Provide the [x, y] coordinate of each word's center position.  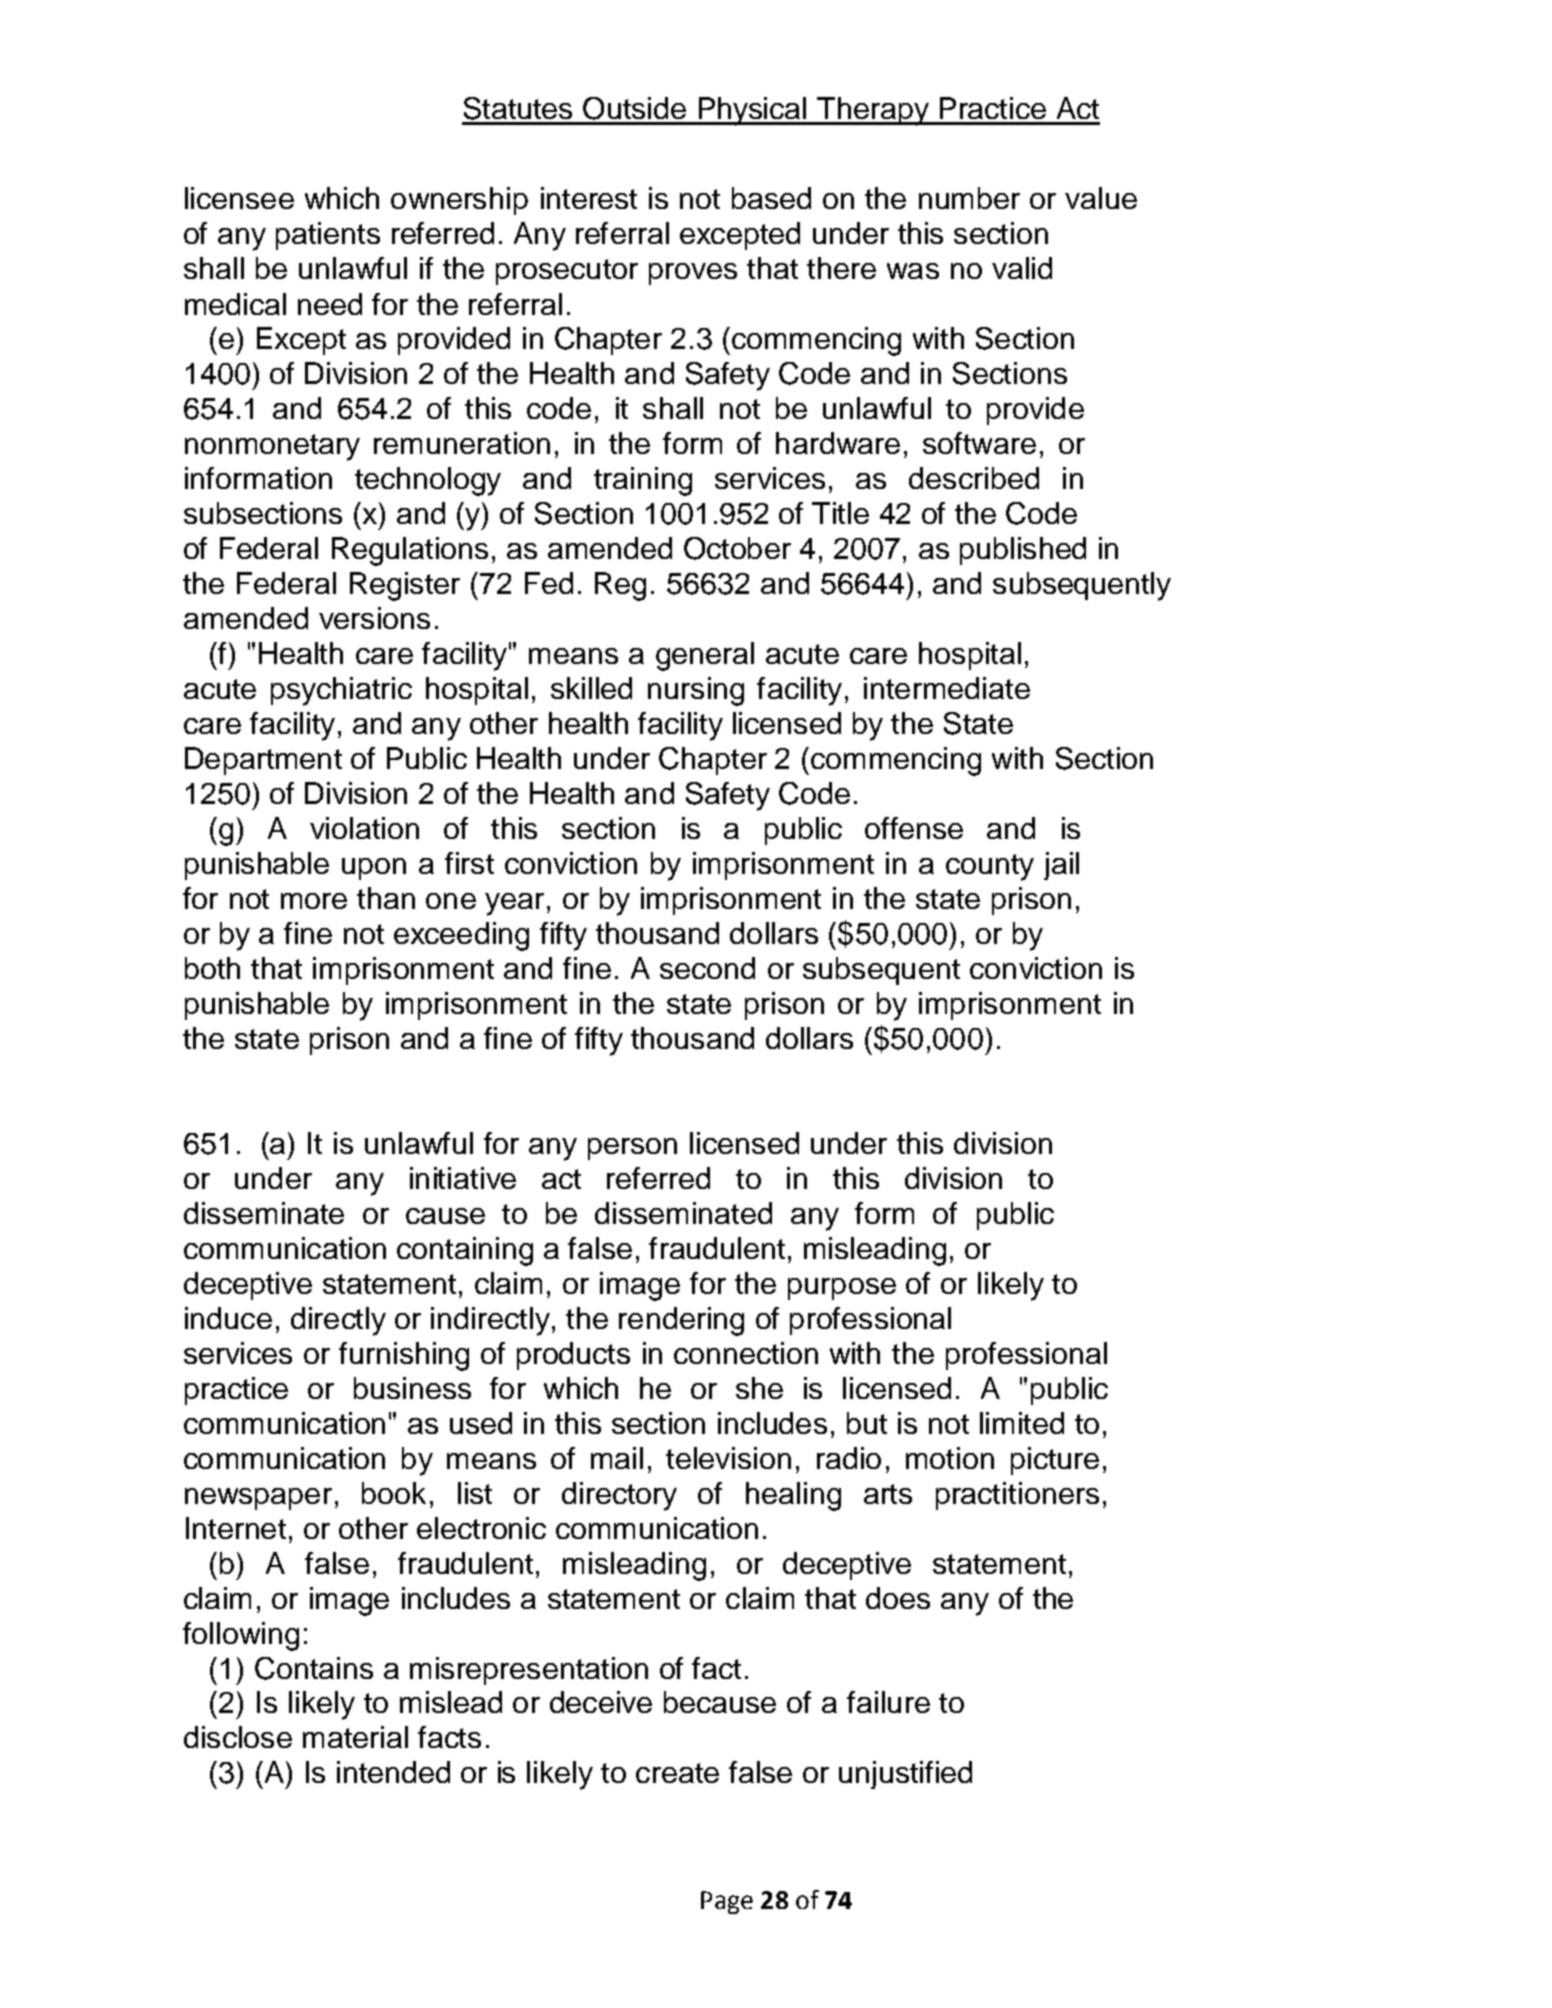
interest [589, 198]
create [677, 1773]
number [969, 198]
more [314, 901]
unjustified [905, 1775]
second [707, 968]
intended [393, 1772]
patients [328, 236]
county [990, 867]
